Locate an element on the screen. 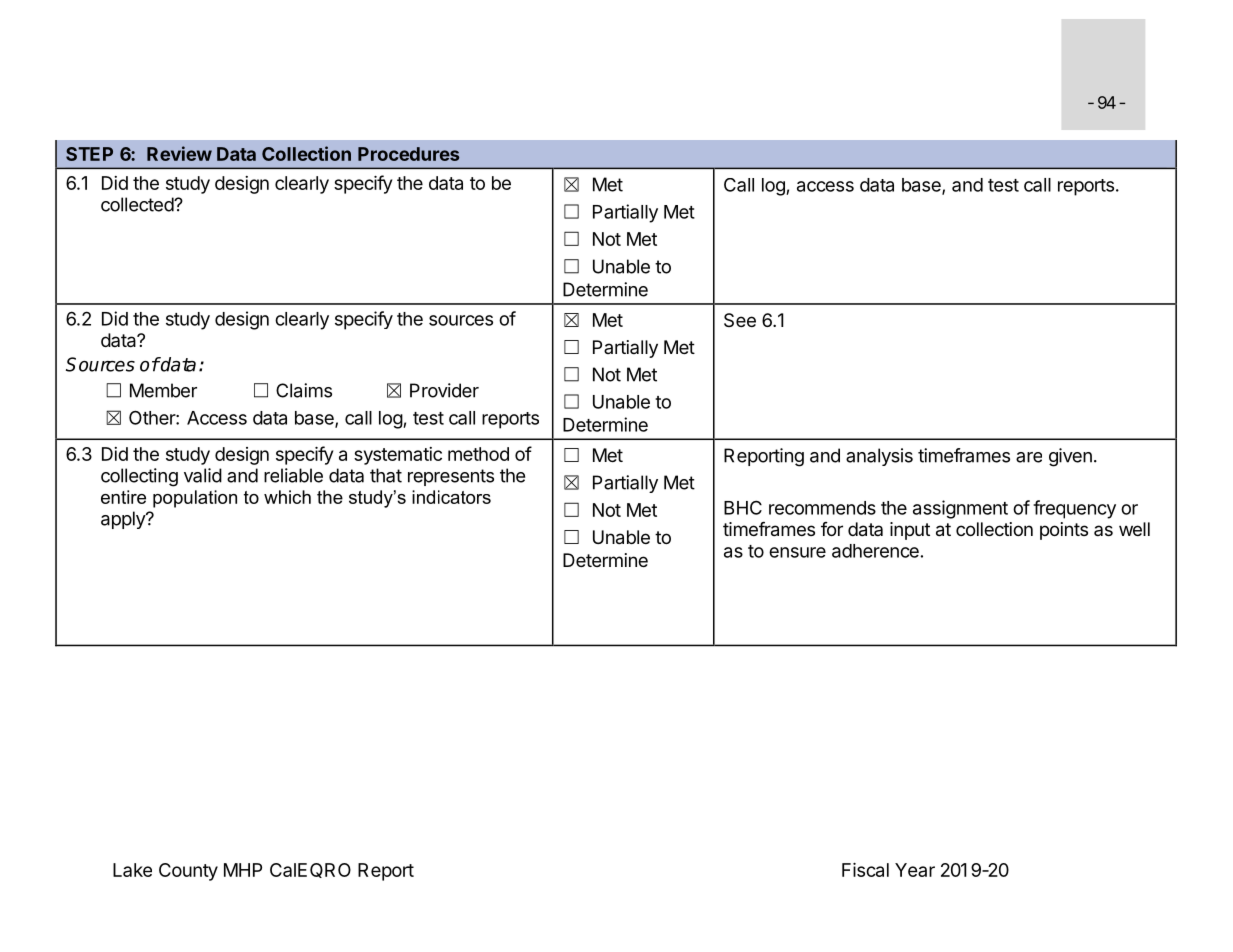 Image resolution: width=1233 pixels, height=952 pixels. See is located at coordinates (740, 320).
